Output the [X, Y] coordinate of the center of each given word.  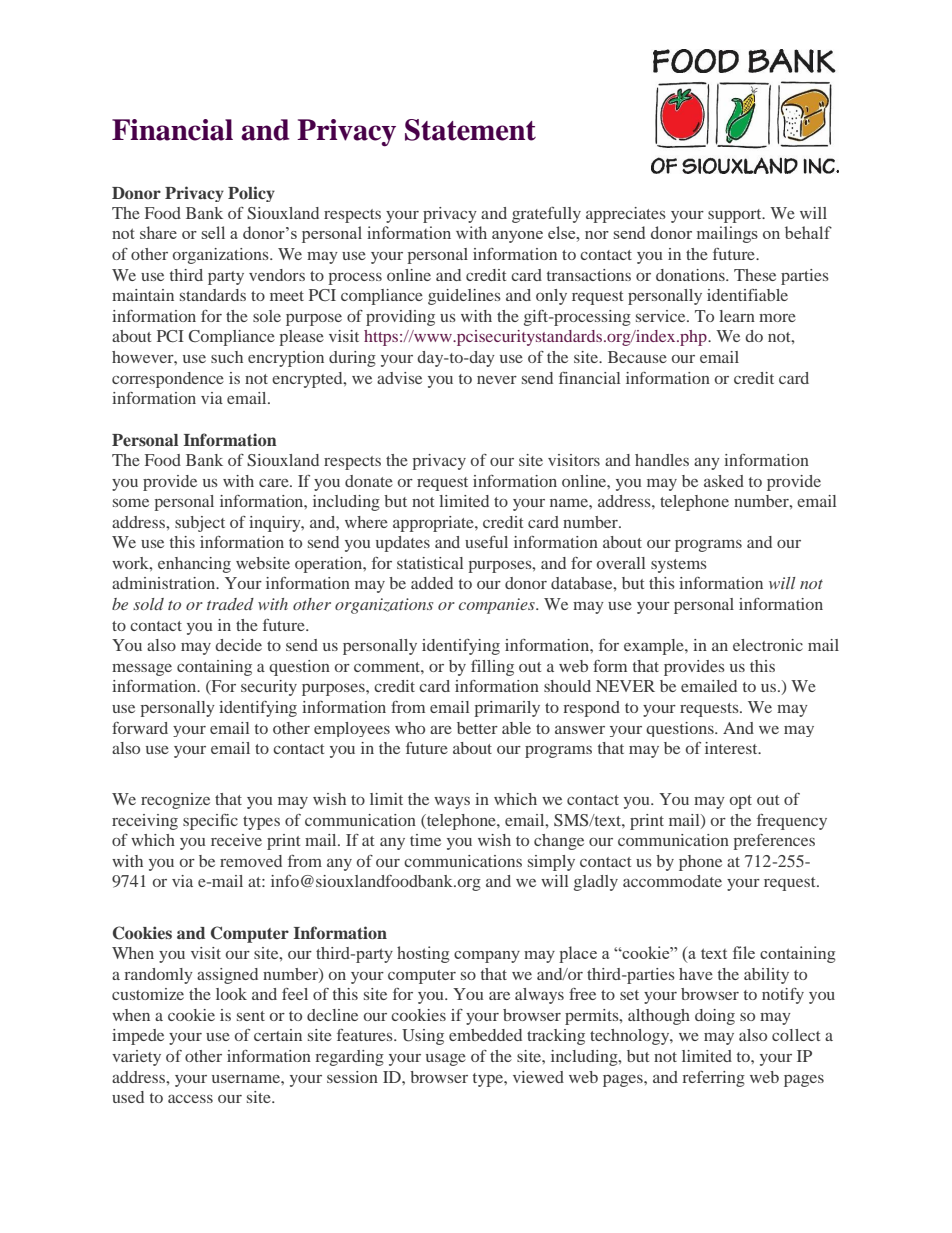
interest [732, 748]
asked [724, 481]
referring [714, 1079]
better [477, 728]
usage [446, 1060]
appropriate [434, 524]
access [190, 1098]
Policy [251, 194]
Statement [470, 130]
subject [200, 524]
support [736, 216]
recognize [175, 801]
